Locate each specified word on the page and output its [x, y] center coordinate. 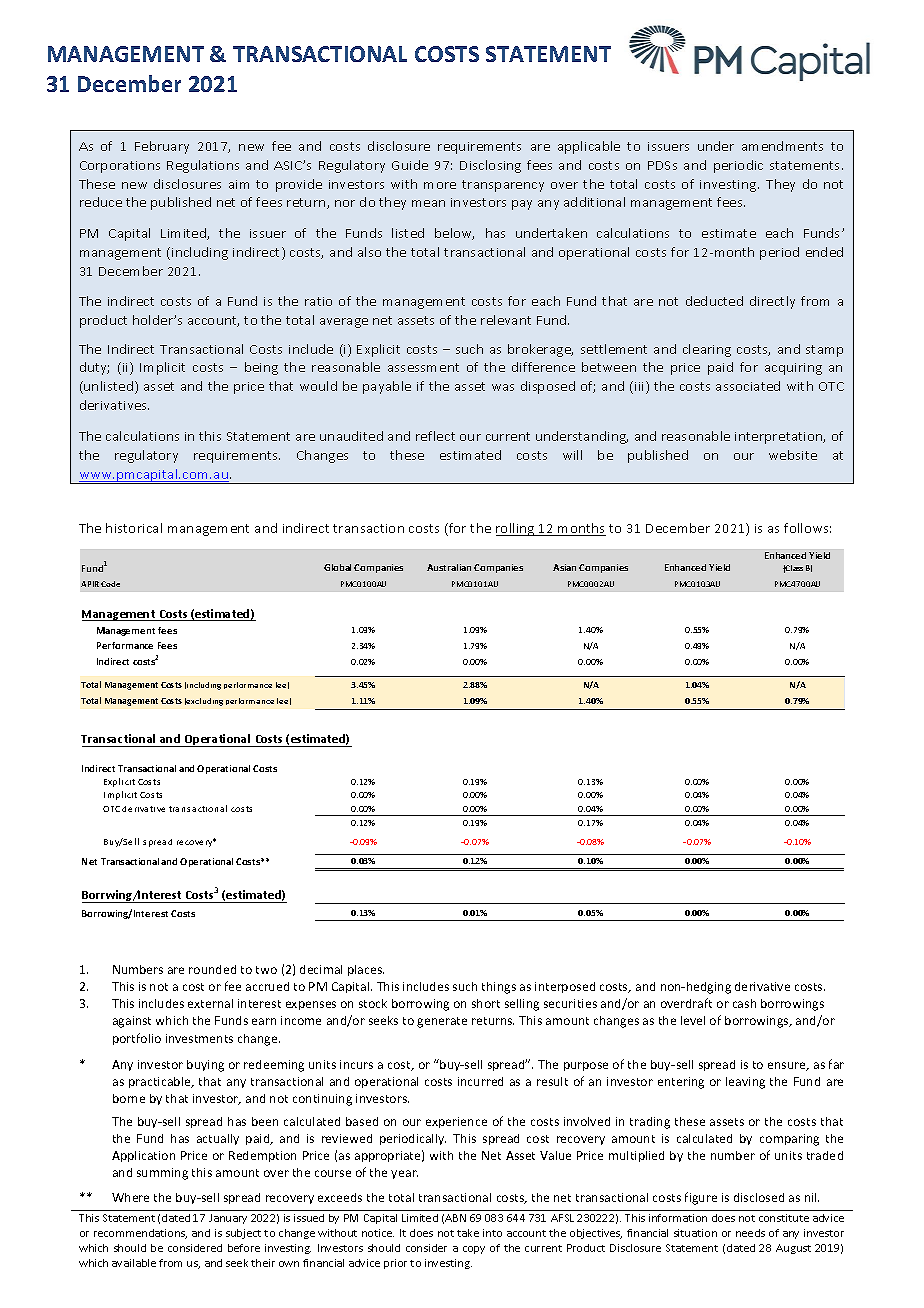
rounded [212, 969]
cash [744, 1003]
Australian [449, 567]
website [793, 455]
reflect [435, 436]
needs [750, 1233]
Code [110, 584]
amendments [782, 146]
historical [134, 528]
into [492, 1233]
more [440, 185]
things [499, 988]
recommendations [140, 1234]
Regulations [203, 166]
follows [807, 528]
